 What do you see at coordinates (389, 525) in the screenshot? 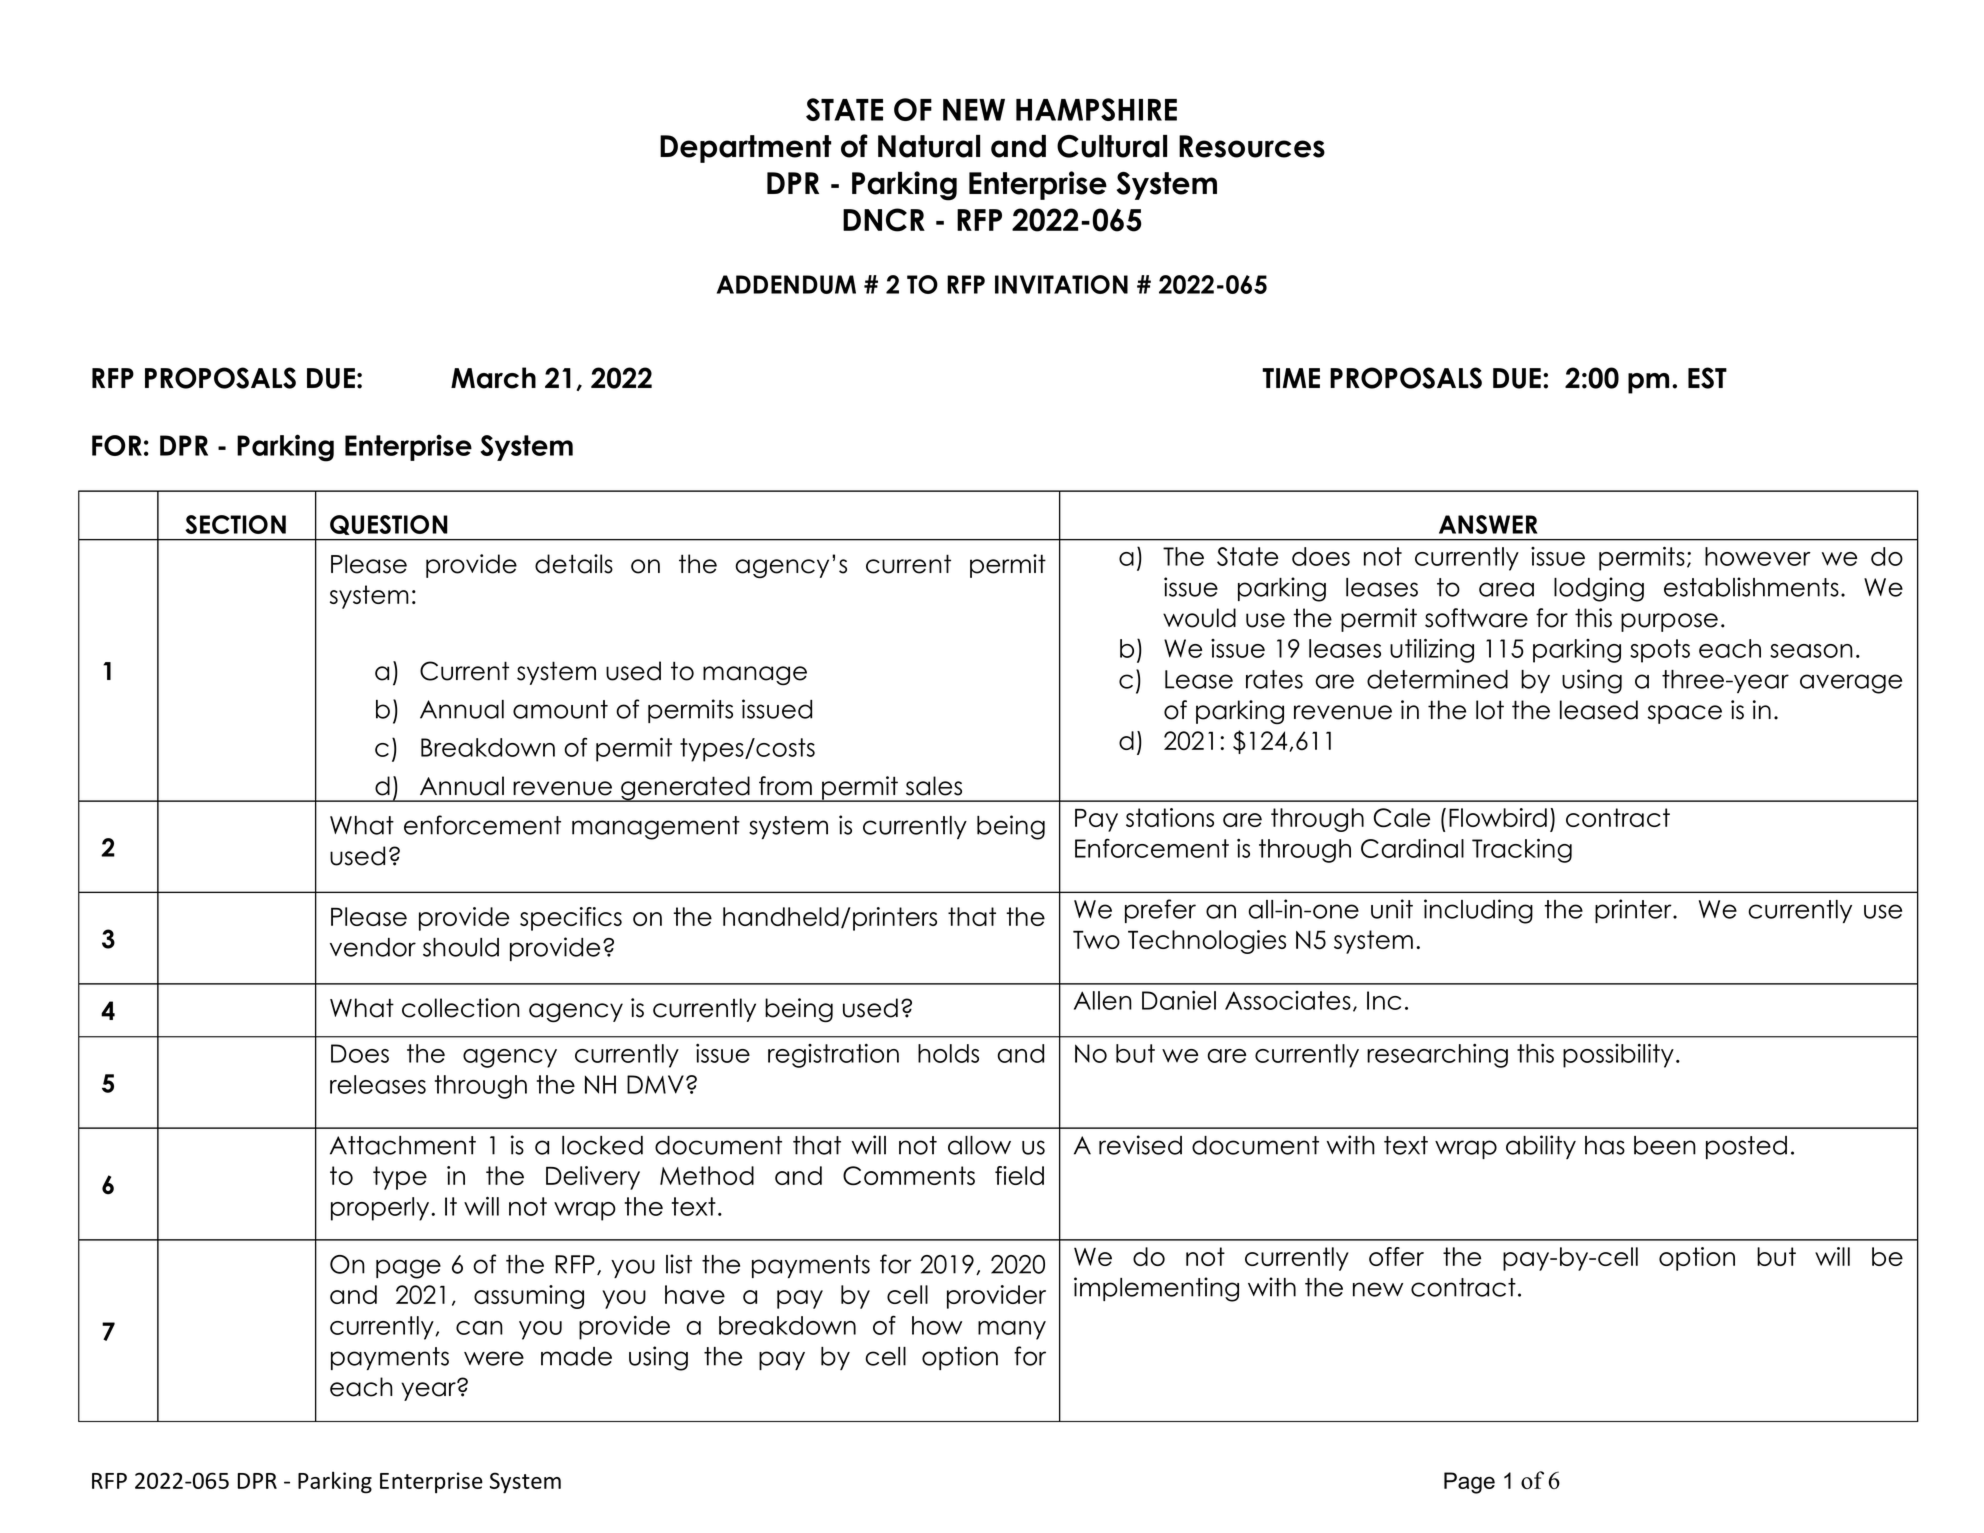
I see `QUESTION` at bounding box center [389, 525].
